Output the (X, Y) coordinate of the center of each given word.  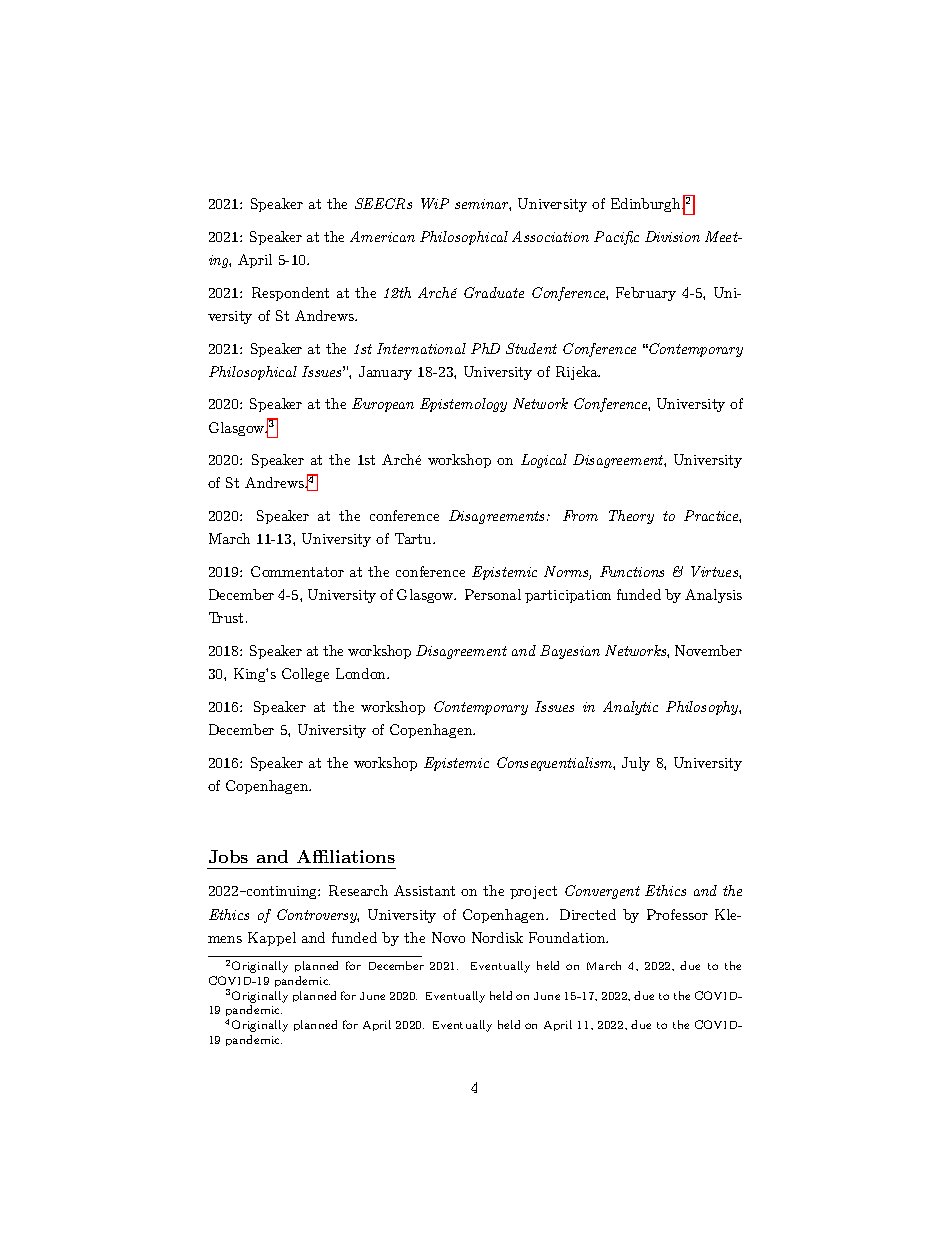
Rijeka (578, 373)
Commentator (297, 571)
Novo (448, 937)
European (383, 405)
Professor (677, 914)
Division (672, 236)
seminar (483, 205)
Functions (632, 571)
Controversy (318, 916)
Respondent (290, 294)
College (305, 675)
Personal (493, 594)
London (362, 673)
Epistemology (463, 405)
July (636, 764)
